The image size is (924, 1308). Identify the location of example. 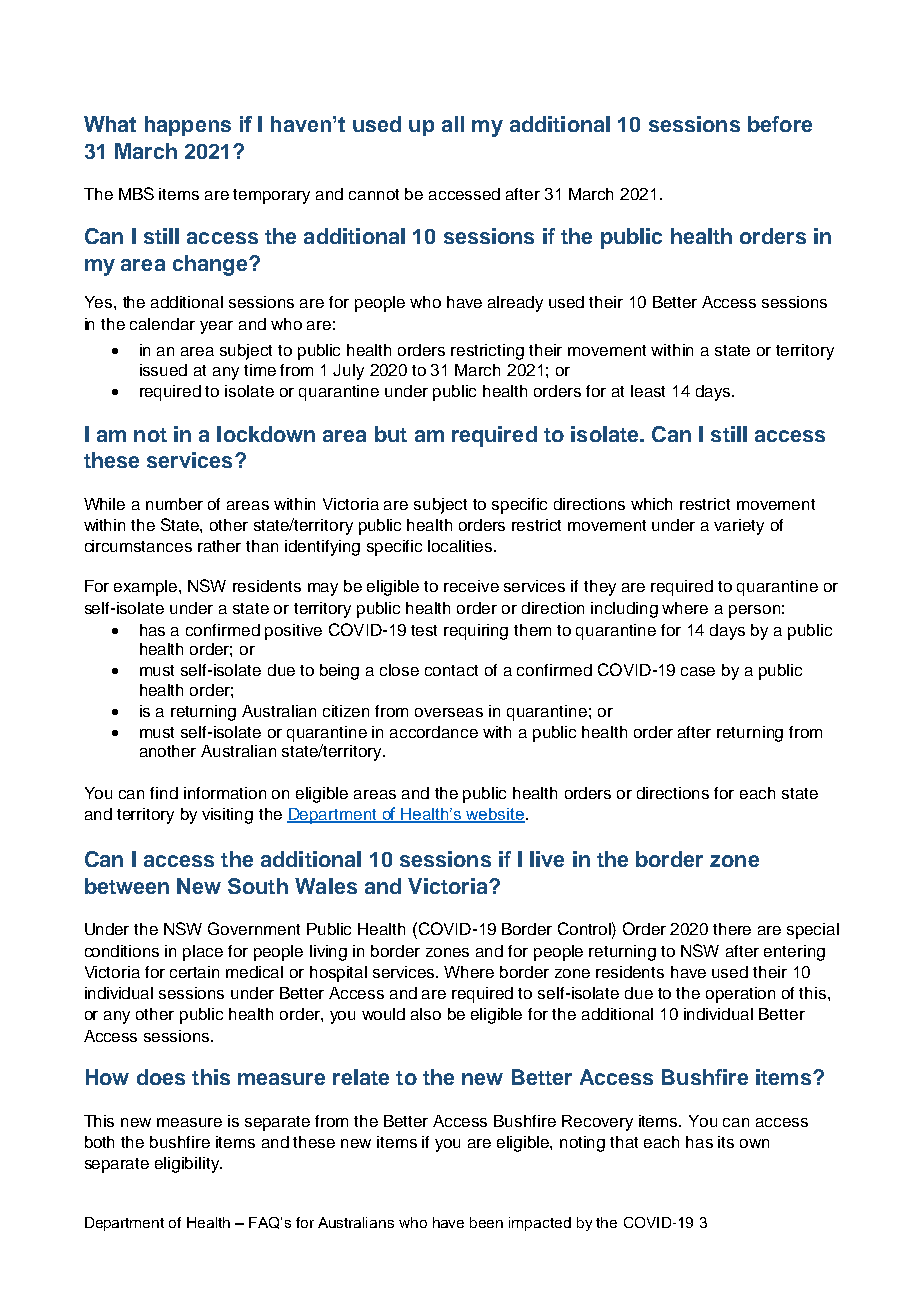
(147, 588).
